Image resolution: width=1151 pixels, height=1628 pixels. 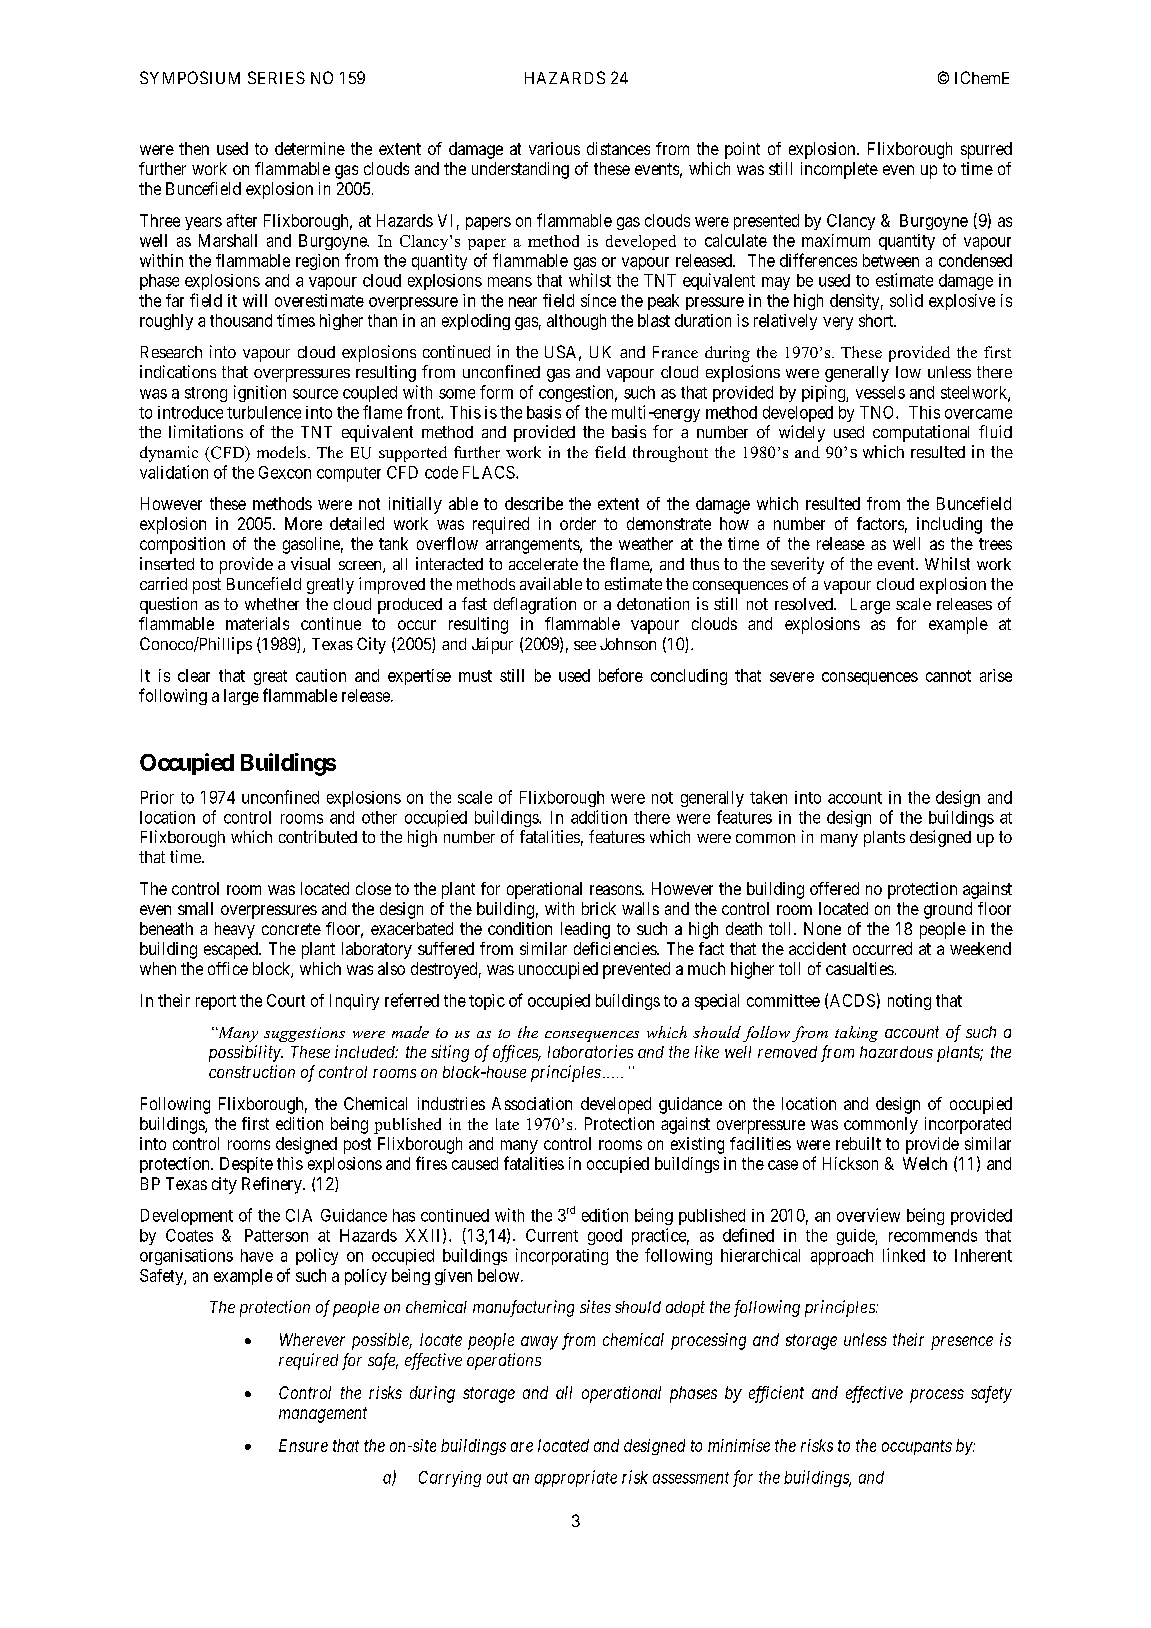 I want to click on appropriate, so click(x=576, y=1478).
